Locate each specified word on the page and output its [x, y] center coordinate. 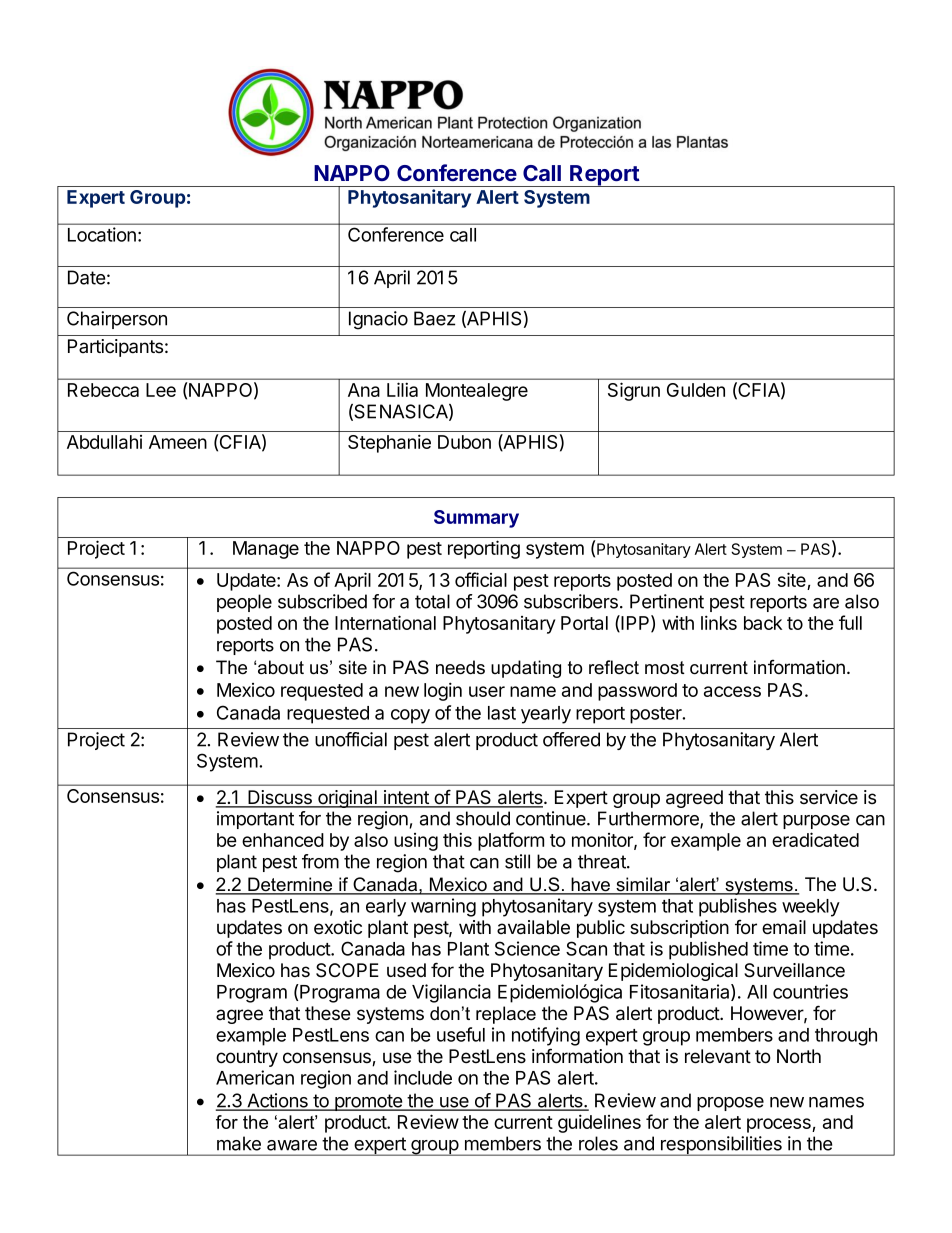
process [780, 1125]
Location [102, 234]
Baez [434, 318]
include [423, 1077]
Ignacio [378, 320]
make [239, 1143]
